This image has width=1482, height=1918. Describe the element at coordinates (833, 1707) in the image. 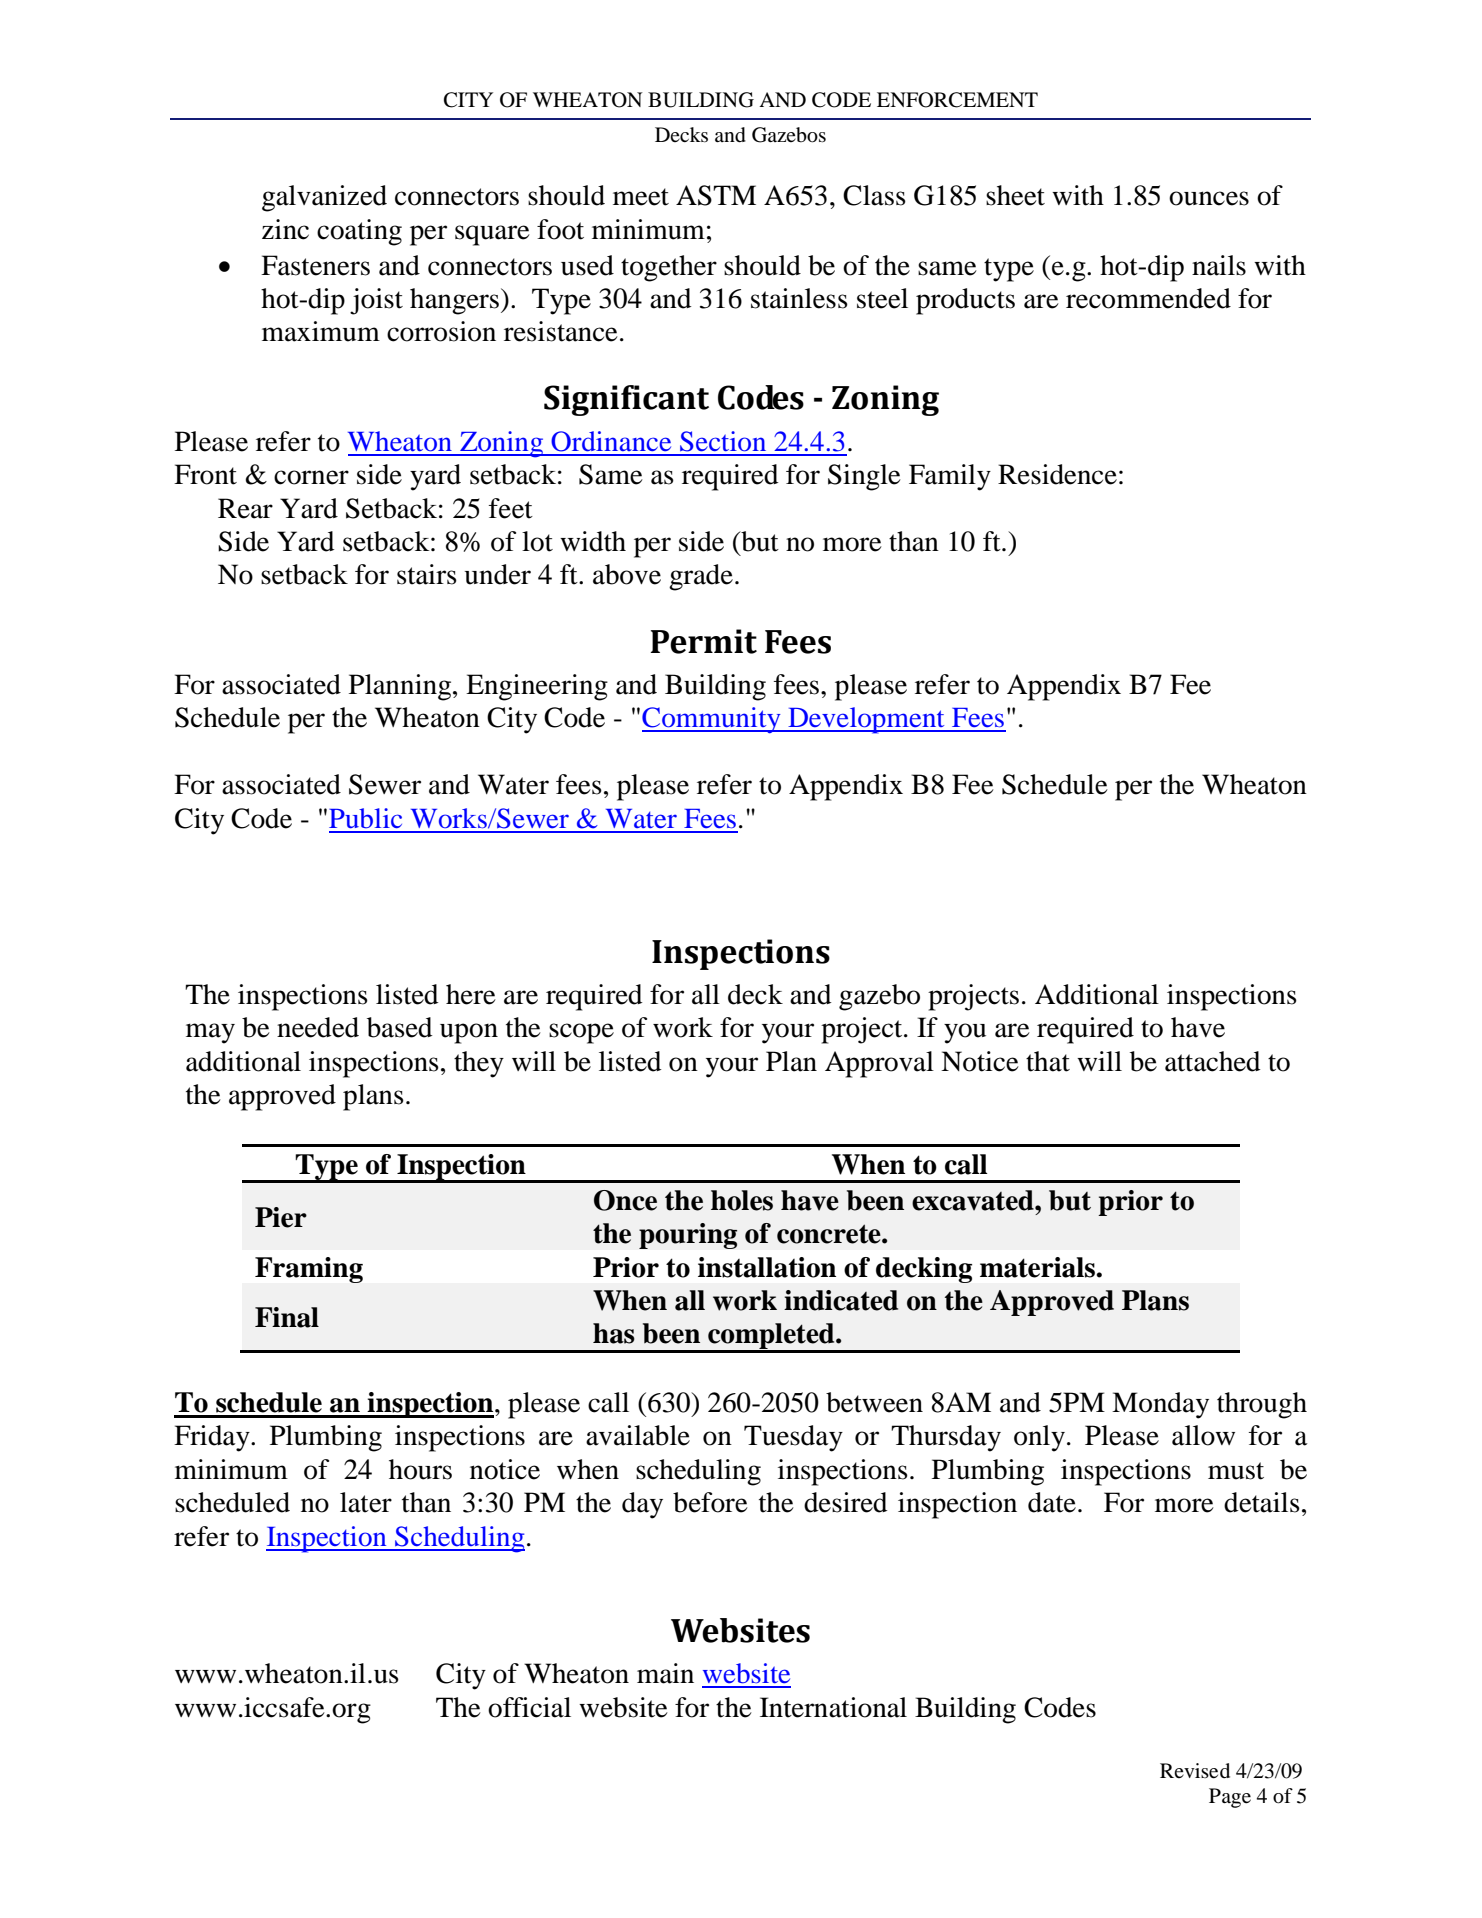

I see `International` at that location.
